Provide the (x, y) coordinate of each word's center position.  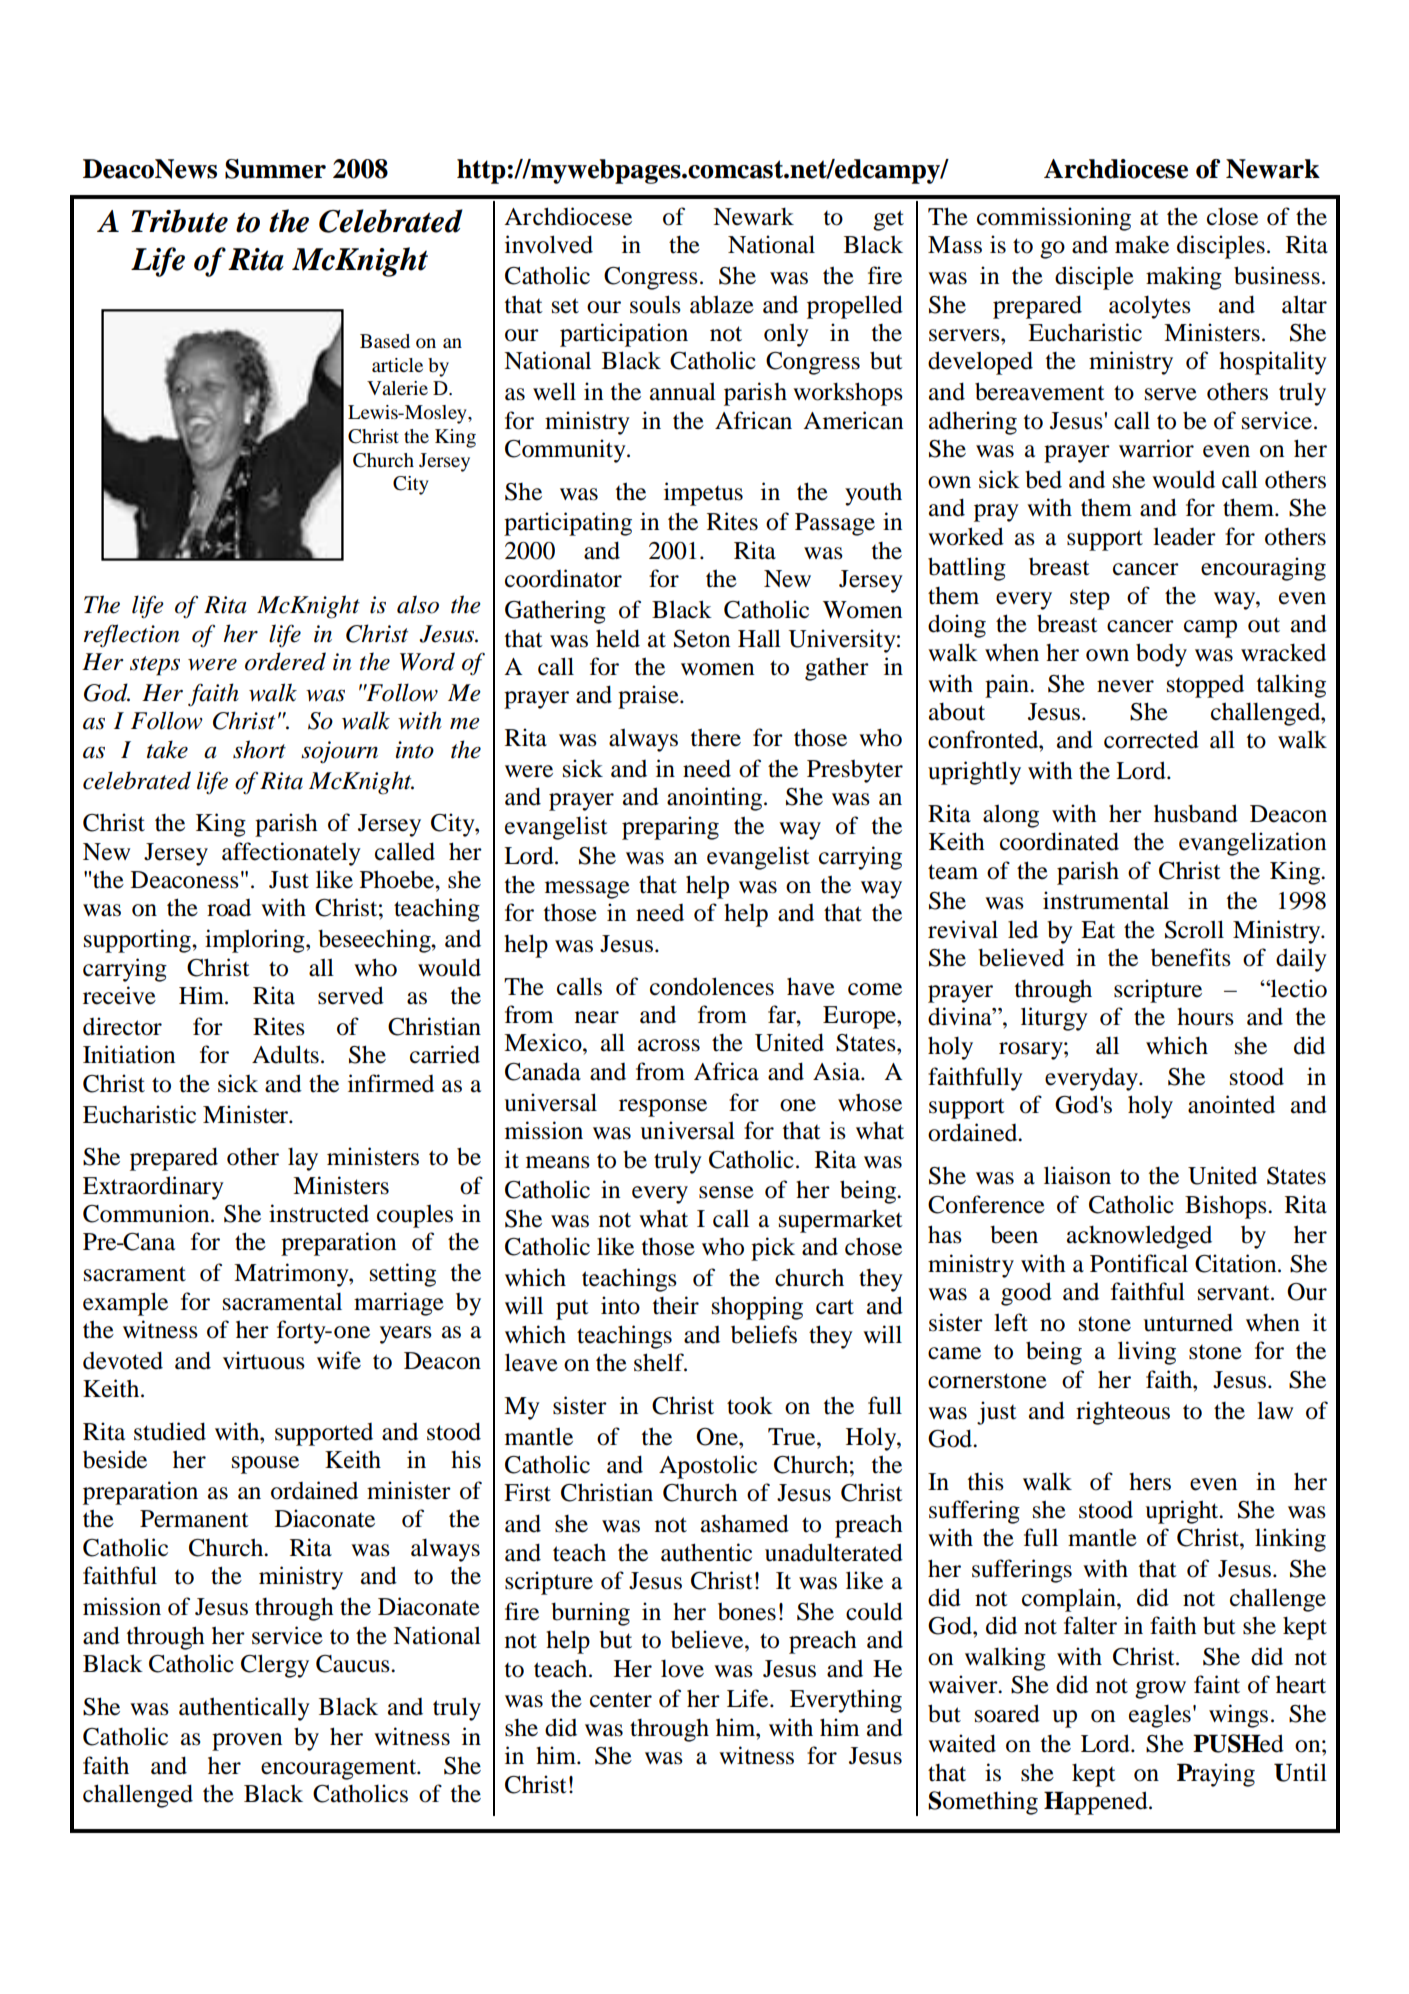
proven (247, 1742)
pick (773, 1249)
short (259, 749)
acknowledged (1139, 1237)
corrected (1151, 739)
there (716, 737)
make (1142, 244)
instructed (319, 1213)
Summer (275, 169)
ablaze (722, 304)
